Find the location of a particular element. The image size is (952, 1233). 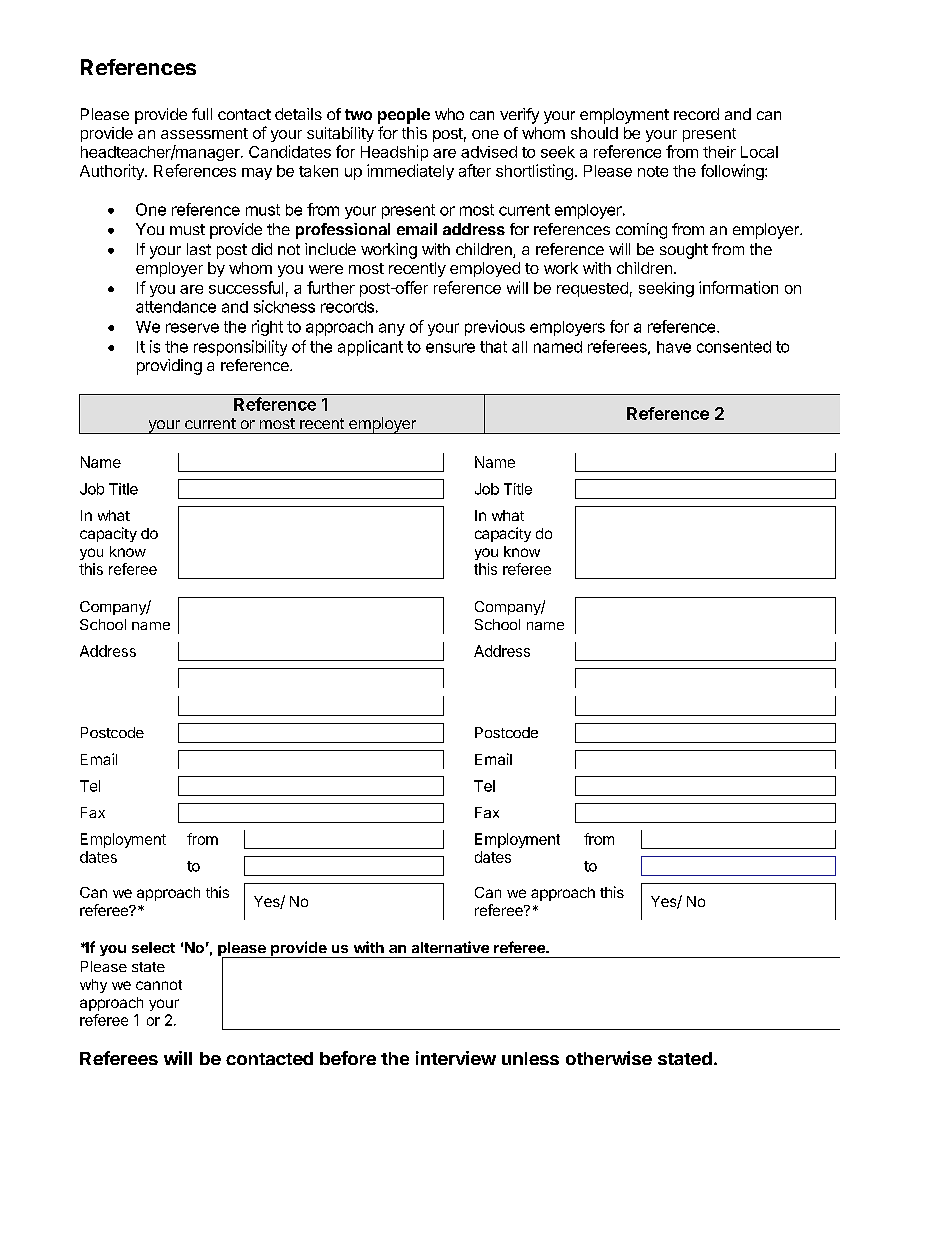

interview is located at coordinates (456, 1058).
